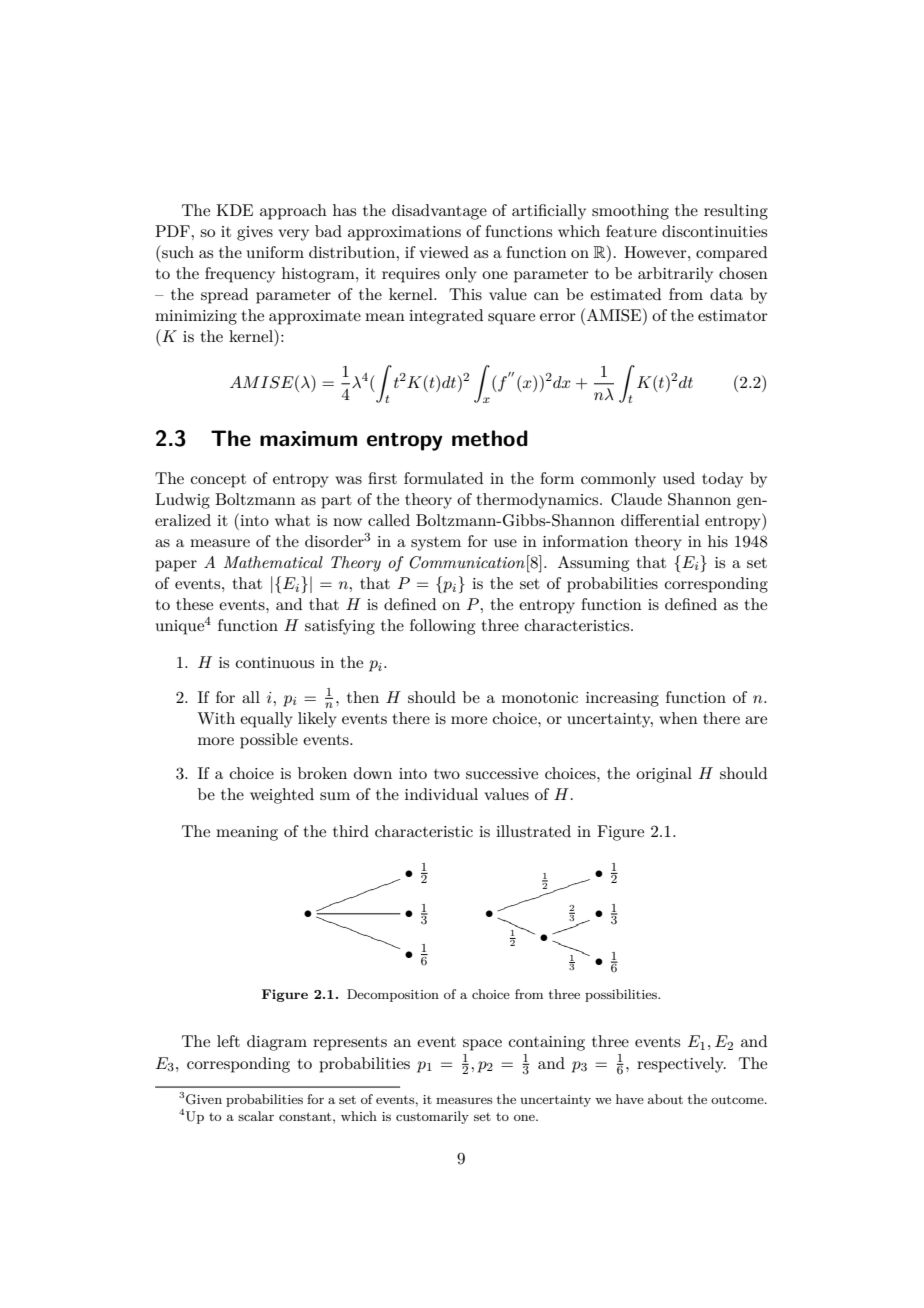 The height and width of the screenshot is (1308, 924). I want to click on illustrated, so click(533, 831).
